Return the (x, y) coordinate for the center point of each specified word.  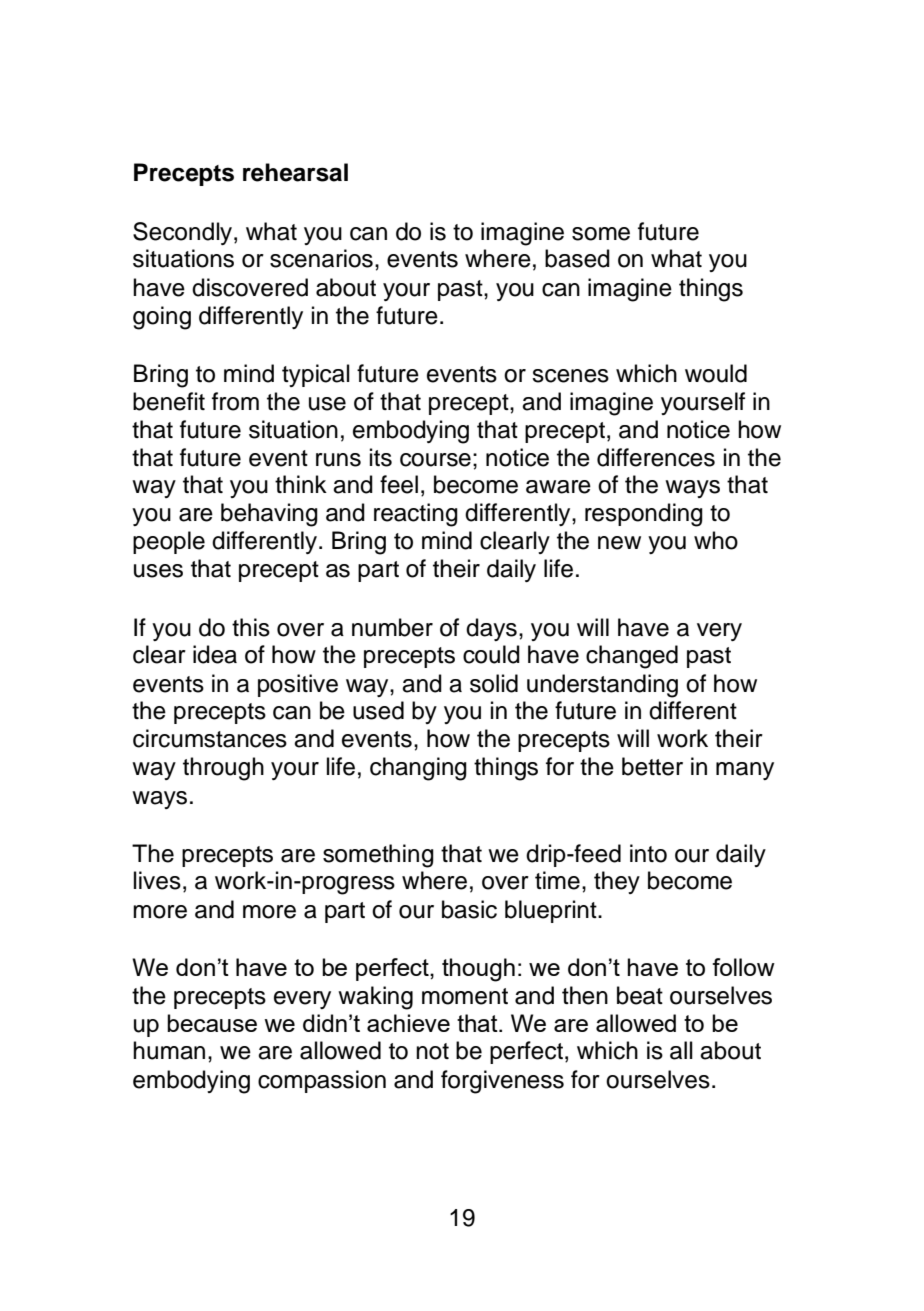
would (716, 373)
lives (157, 880)
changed (632, 657)
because (212, 1023)
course (435, 460)
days (491, 629)
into (648, 853)
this (251, 627)
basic (469, 909)
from (235, 401)
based (577, 258)
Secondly (184, 233)
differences (656, 457)
